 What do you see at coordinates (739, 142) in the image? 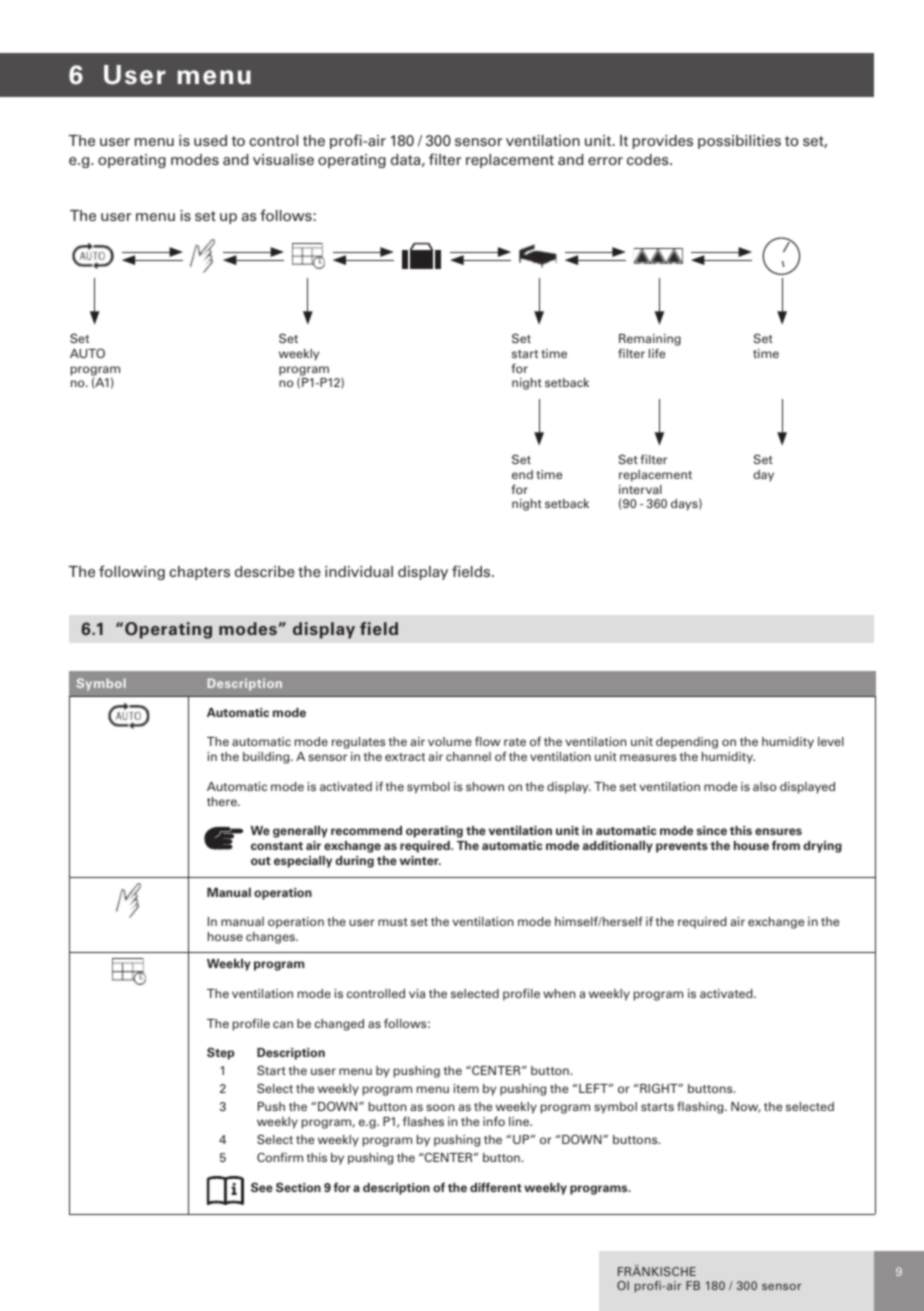
I see `possibilities` at bounding box center [739, 142].
